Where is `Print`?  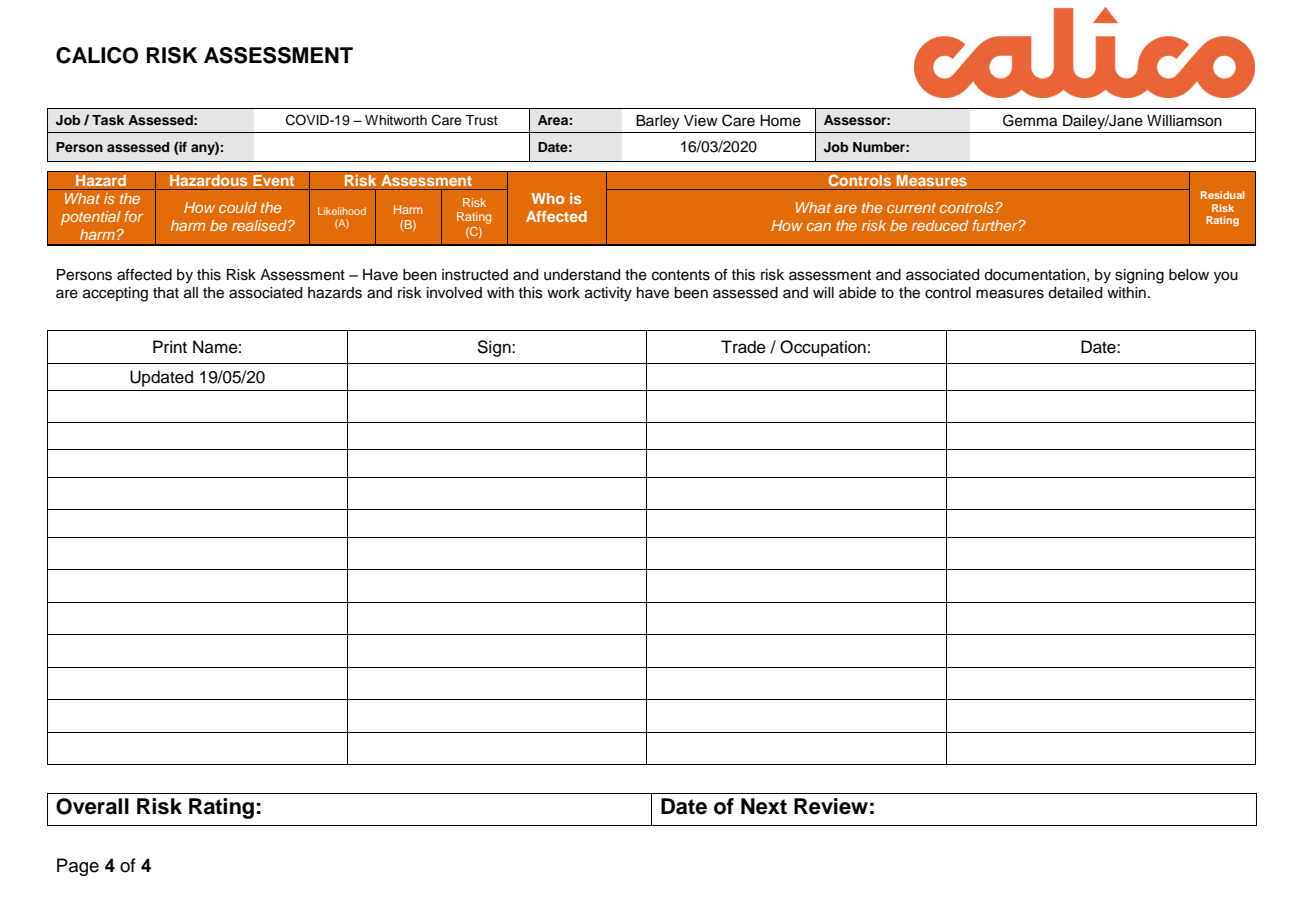 Print is located at coordinates (170, 346).
